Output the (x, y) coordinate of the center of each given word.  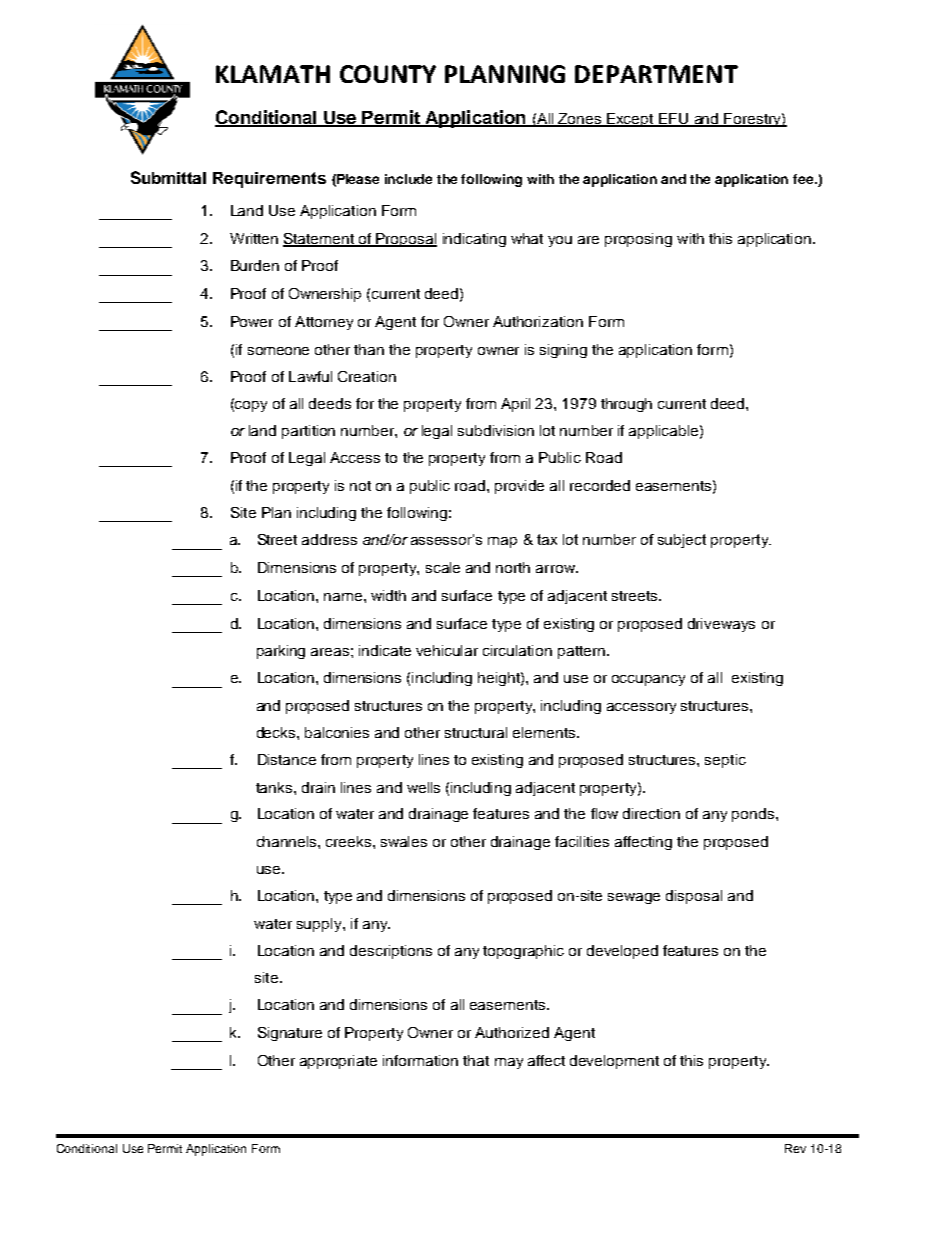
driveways (721, 625)
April (515, 405)
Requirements (269, 180)
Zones (580, 119)
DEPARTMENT (656, 74)
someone (278, 351)
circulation (517, 650)
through (626, 405)
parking (281, 652)
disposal (694, 897)
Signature (290, 1034)
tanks (275, 787)
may (509, 1063)
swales (404, 841)
